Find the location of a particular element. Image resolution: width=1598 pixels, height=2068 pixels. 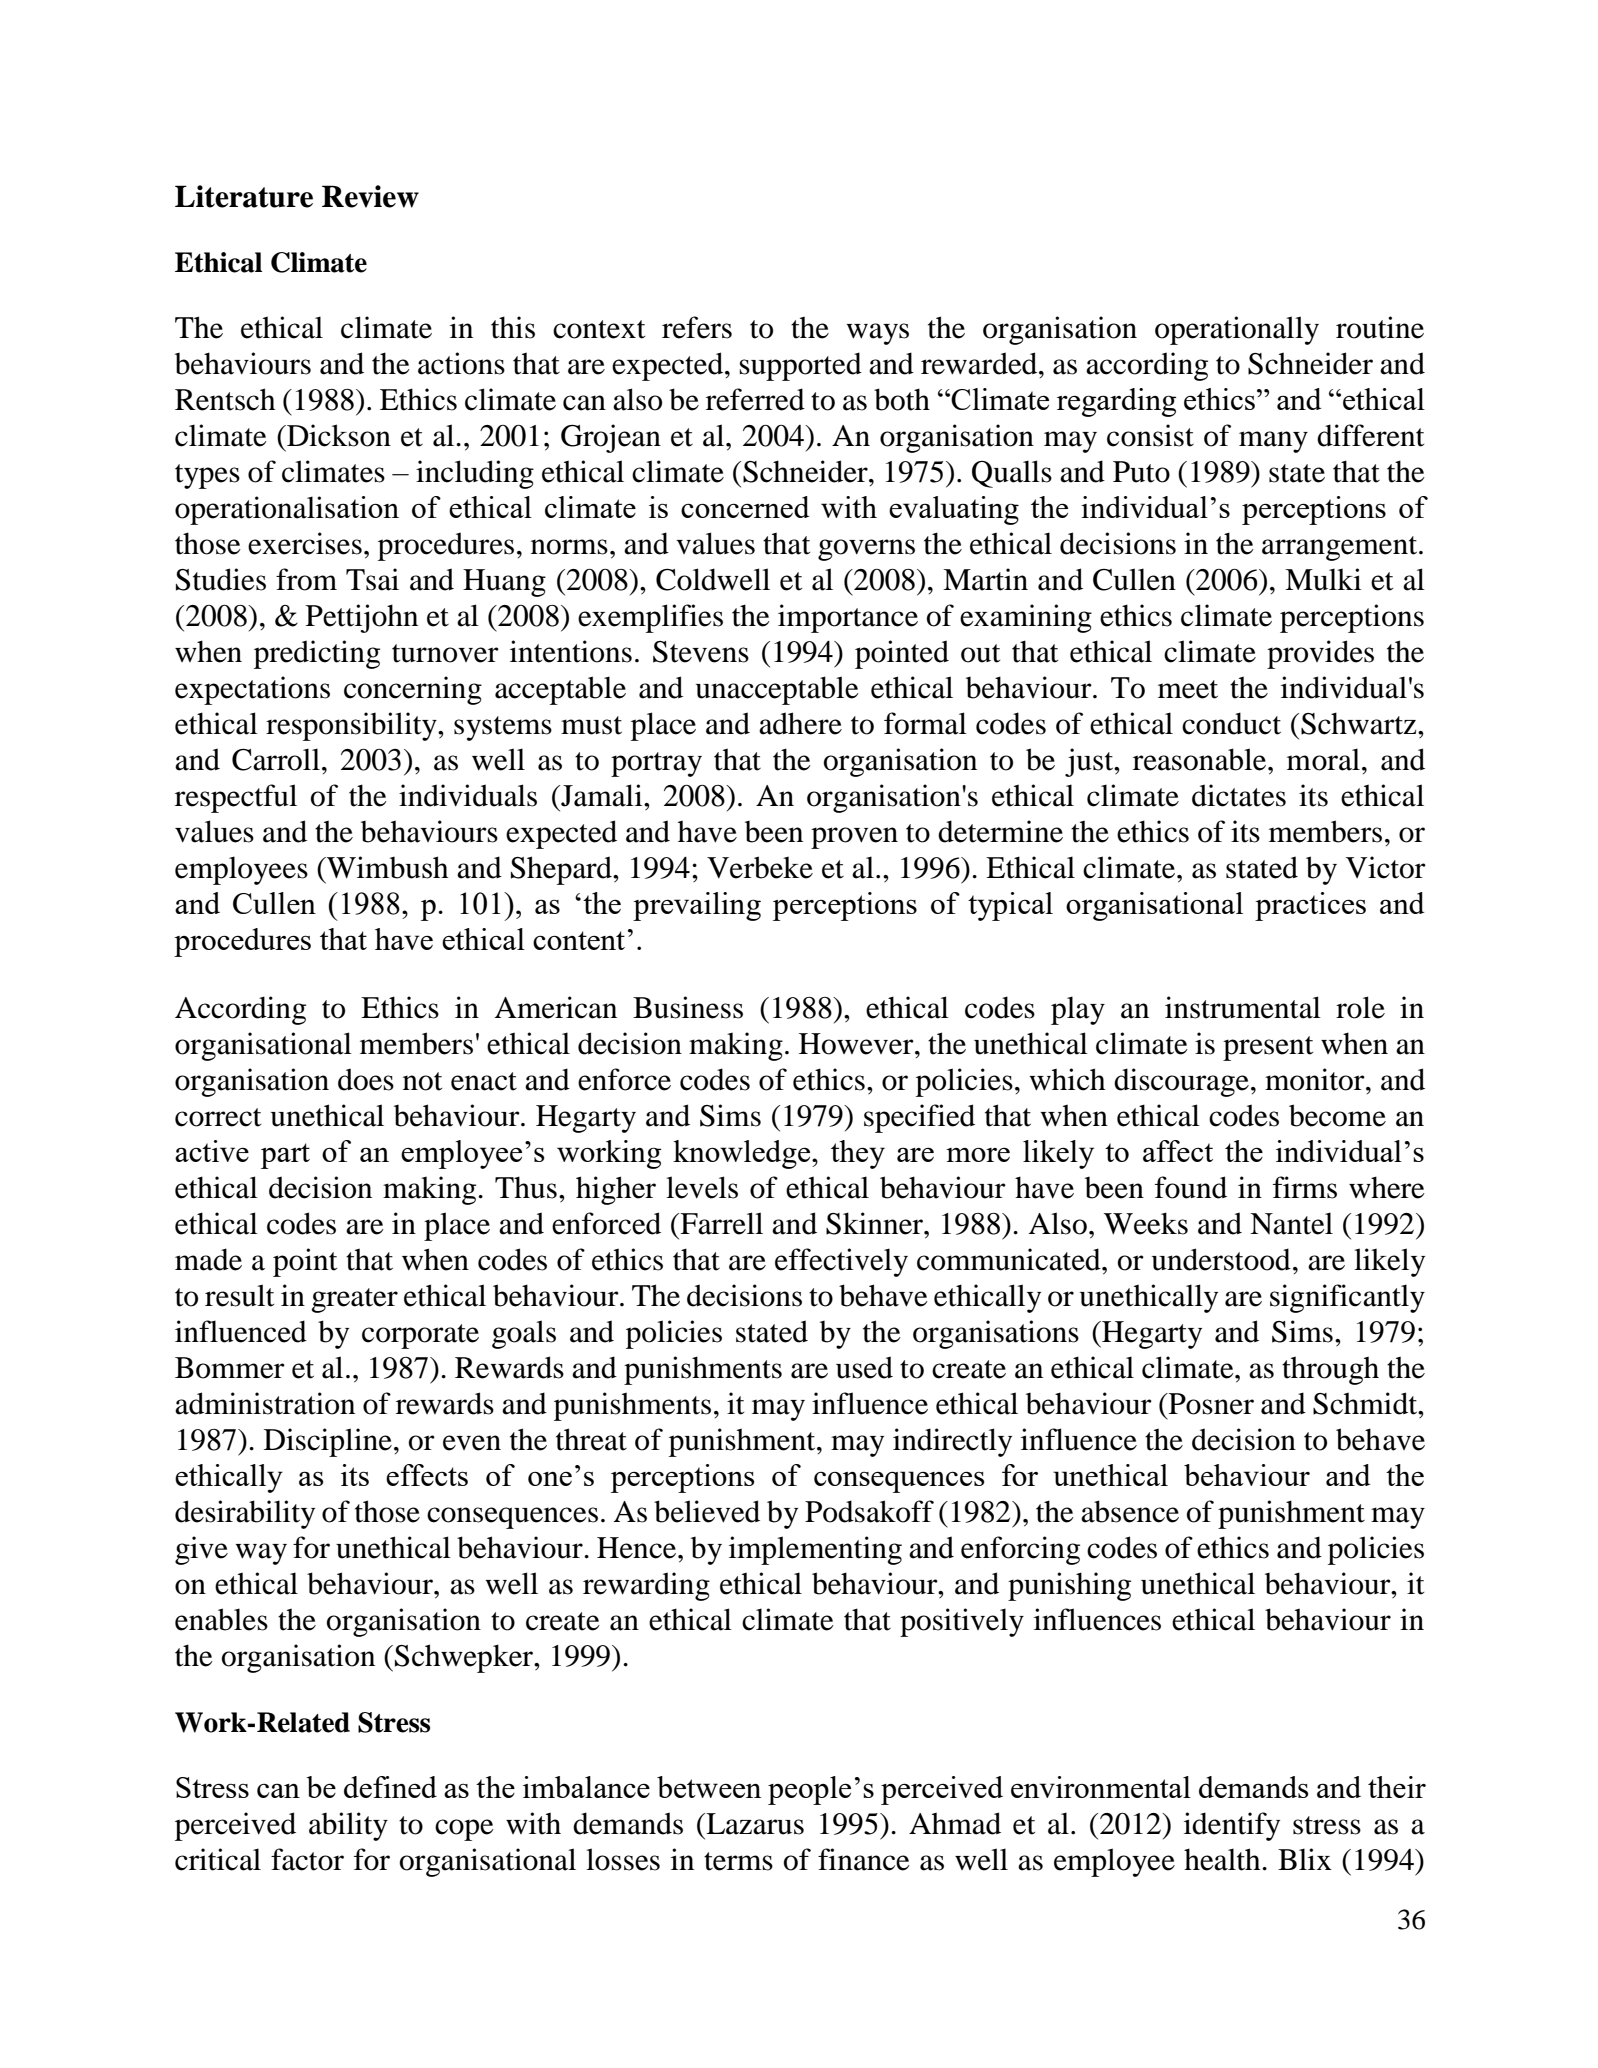

However is located at coordinates (857, 1044).
